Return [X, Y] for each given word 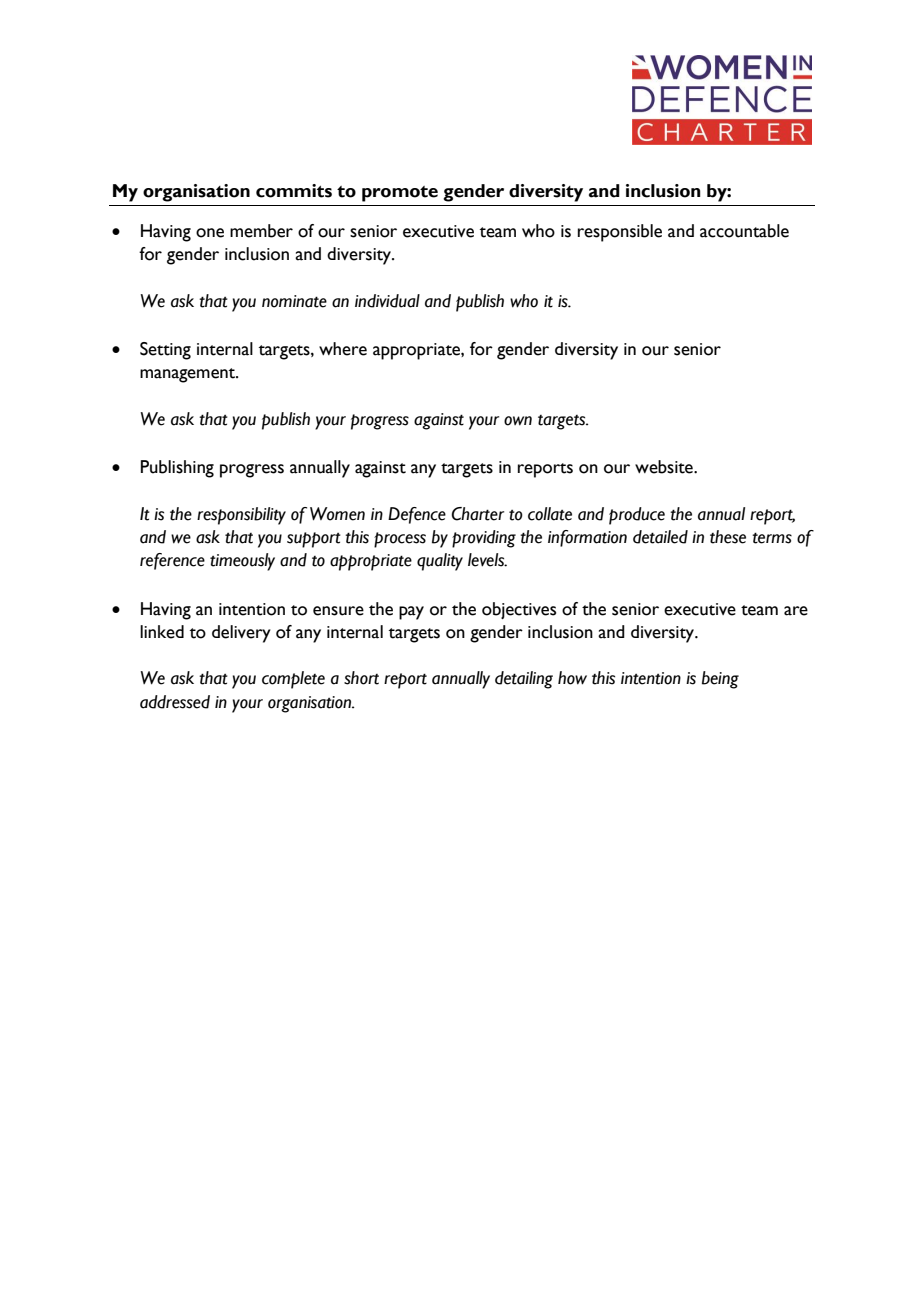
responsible [620, 233]
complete [293, 680]
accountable [744, 231]
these [728, 537]
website [665, 467]
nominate [294, 301]
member [261, 231]
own [518, 421]
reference [172, 561]
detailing [524, 680]
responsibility [241, 516]
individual [387, 301]
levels [487, 560]
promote [400, 194]
